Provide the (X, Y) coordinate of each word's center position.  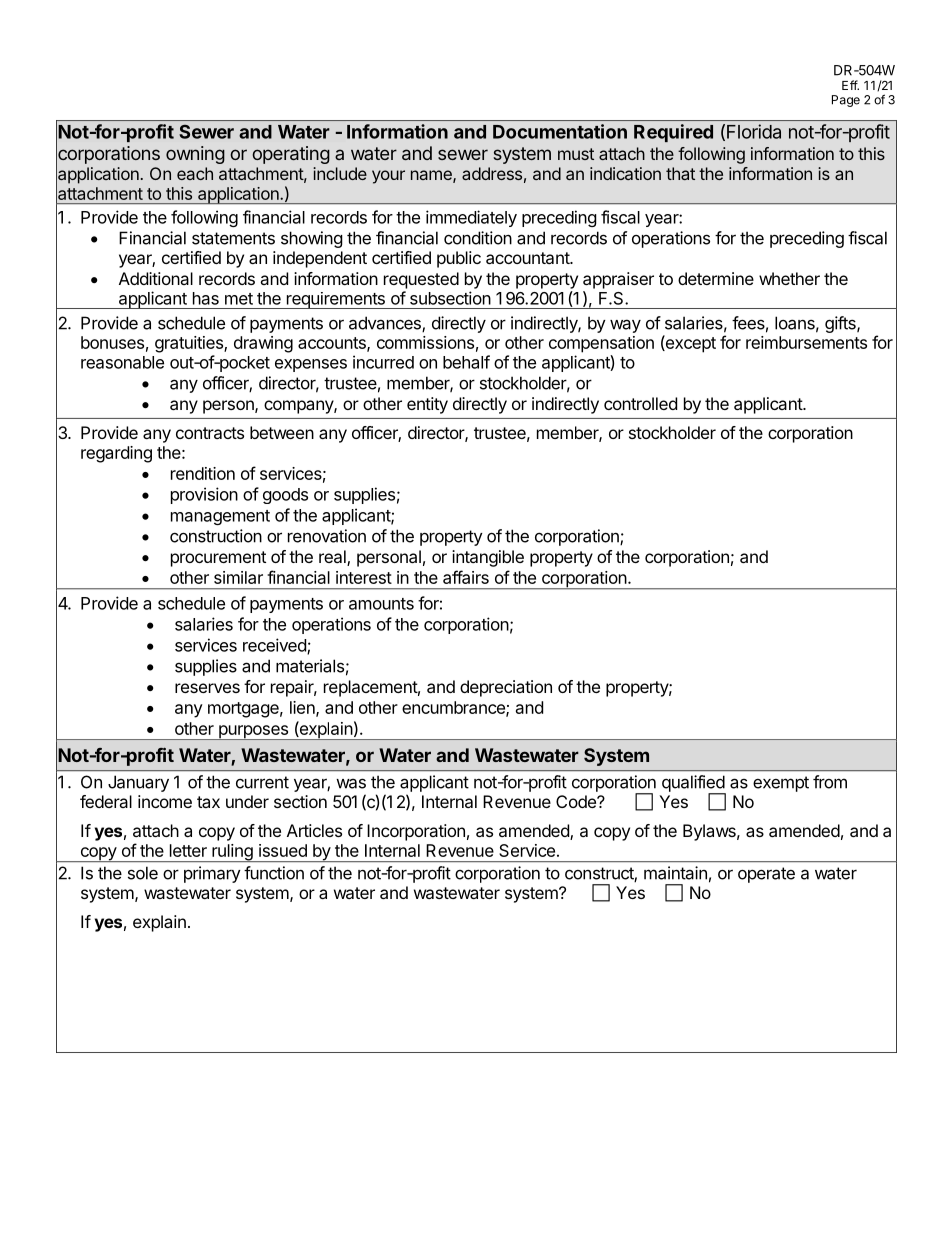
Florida (754, 131)
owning (195, 155)
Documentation (560, 131)
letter (188, 850)
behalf (466, 362)
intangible (488, 558)
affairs (466, 577)
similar (238, 577)
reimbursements (806, 342)
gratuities (190, 344)
